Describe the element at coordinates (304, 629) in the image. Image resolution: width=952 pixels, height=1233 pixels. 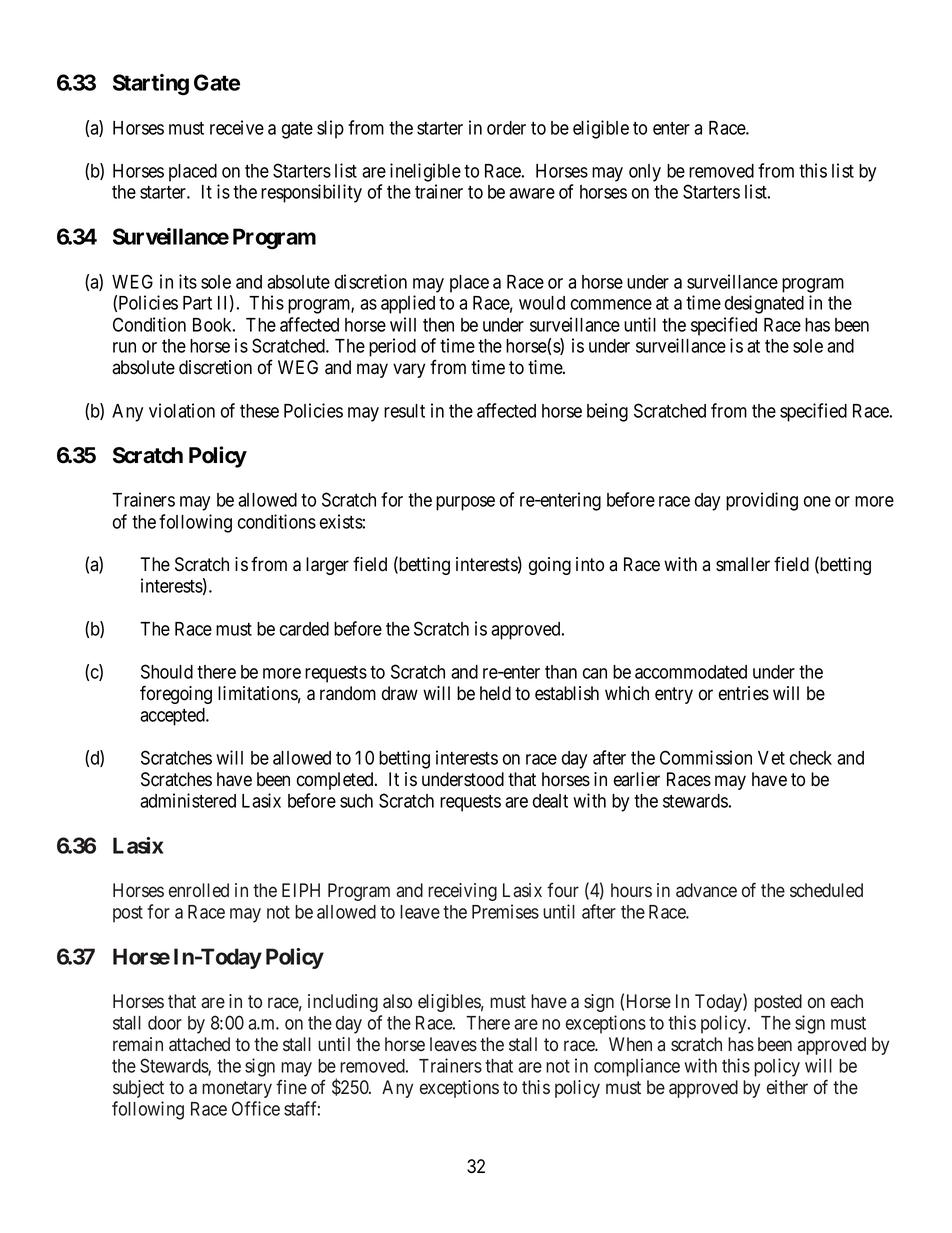
I see `carded` at that location.
